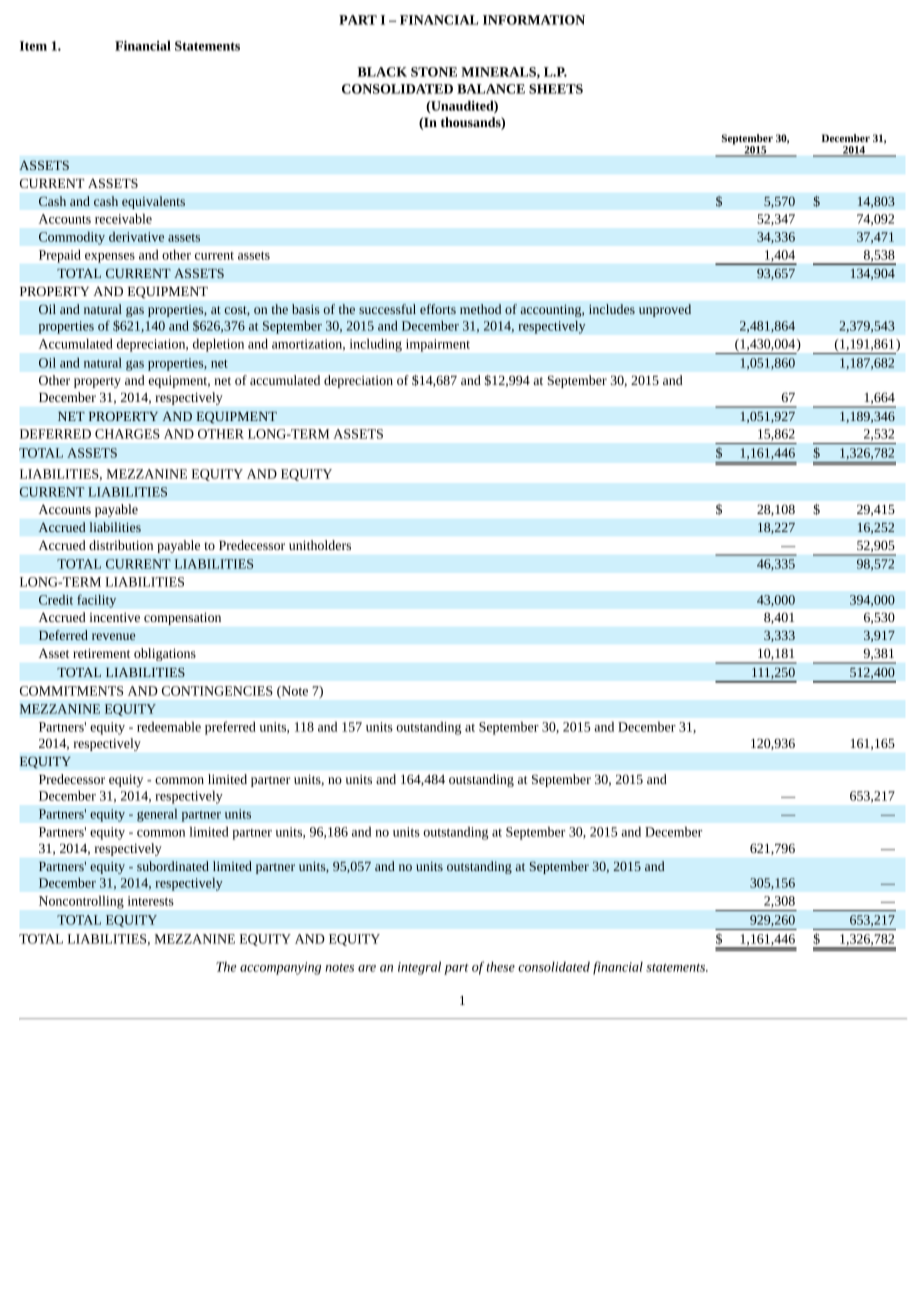  What do you see at coordinates (376, 345) in the image?
I see `including` at bounding box center [376, 345].
